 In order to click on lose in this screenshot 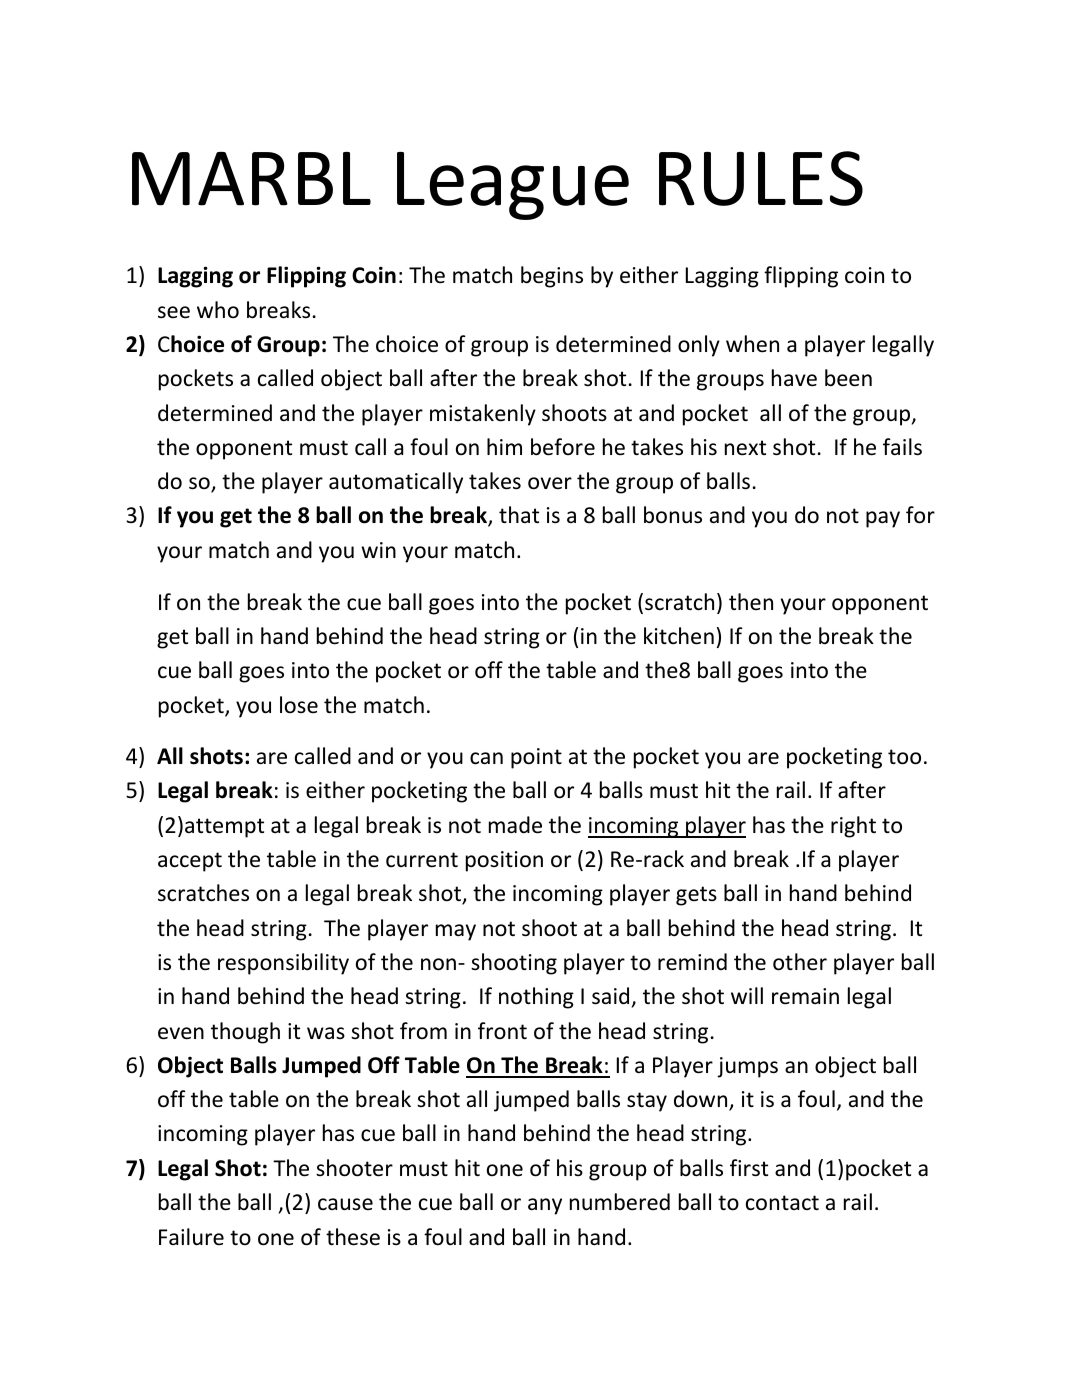, I will do `click(299, 704)`.
